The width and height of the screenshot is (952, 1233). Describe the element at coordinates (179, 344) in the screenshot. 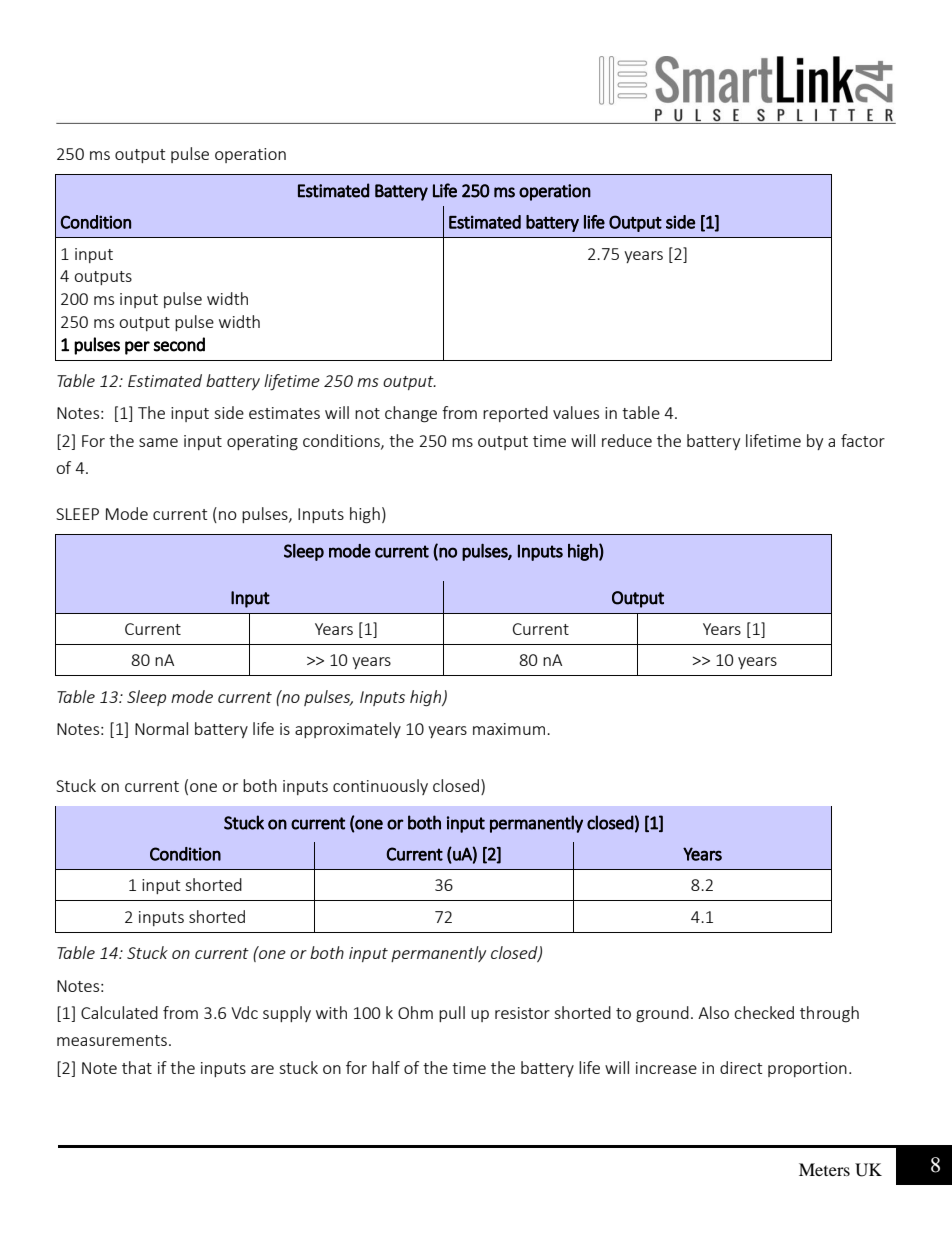

I see `second` at that location.
